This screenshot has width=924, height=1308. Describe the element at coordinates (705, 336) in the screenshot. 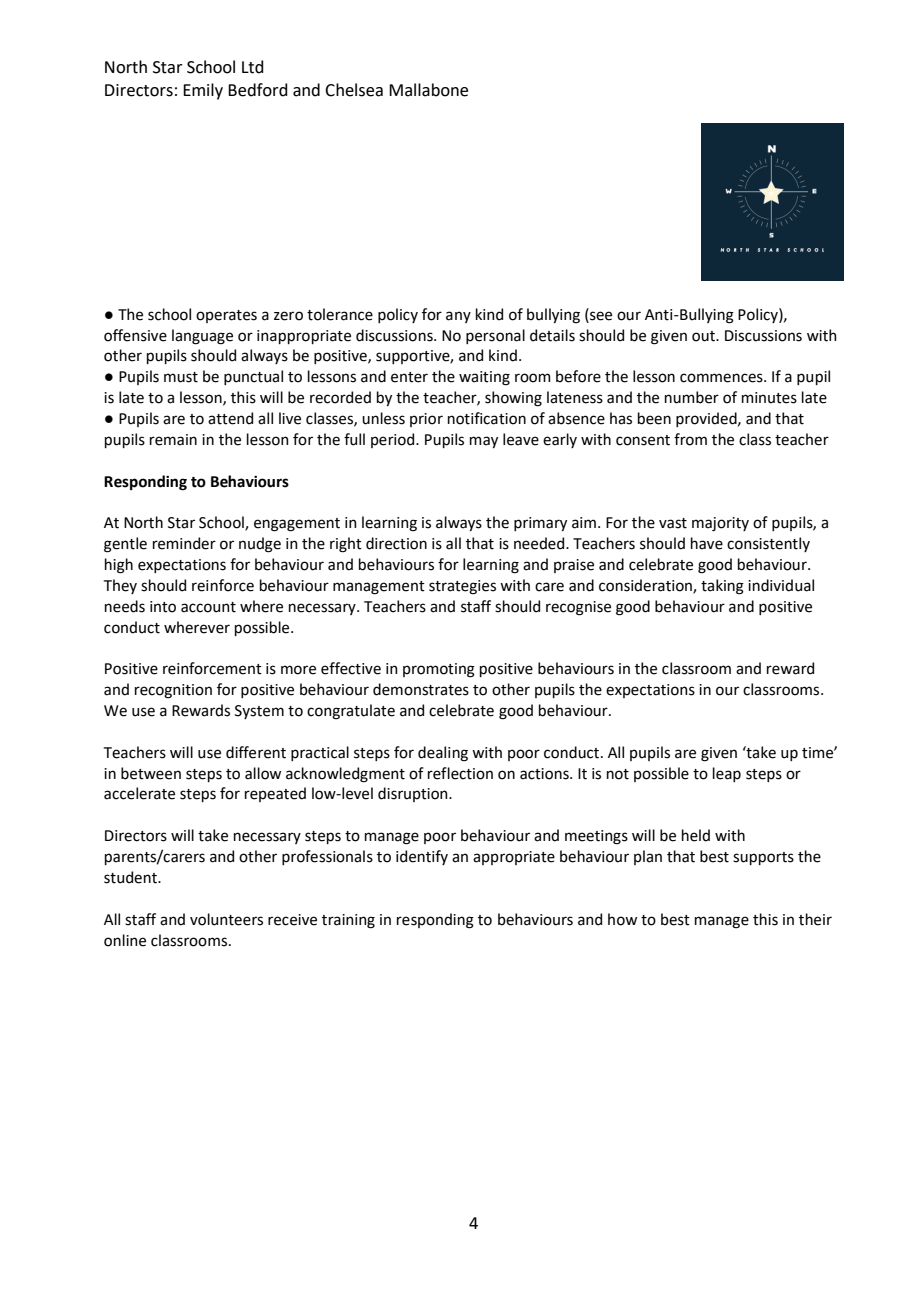

I see `out` at that location.
